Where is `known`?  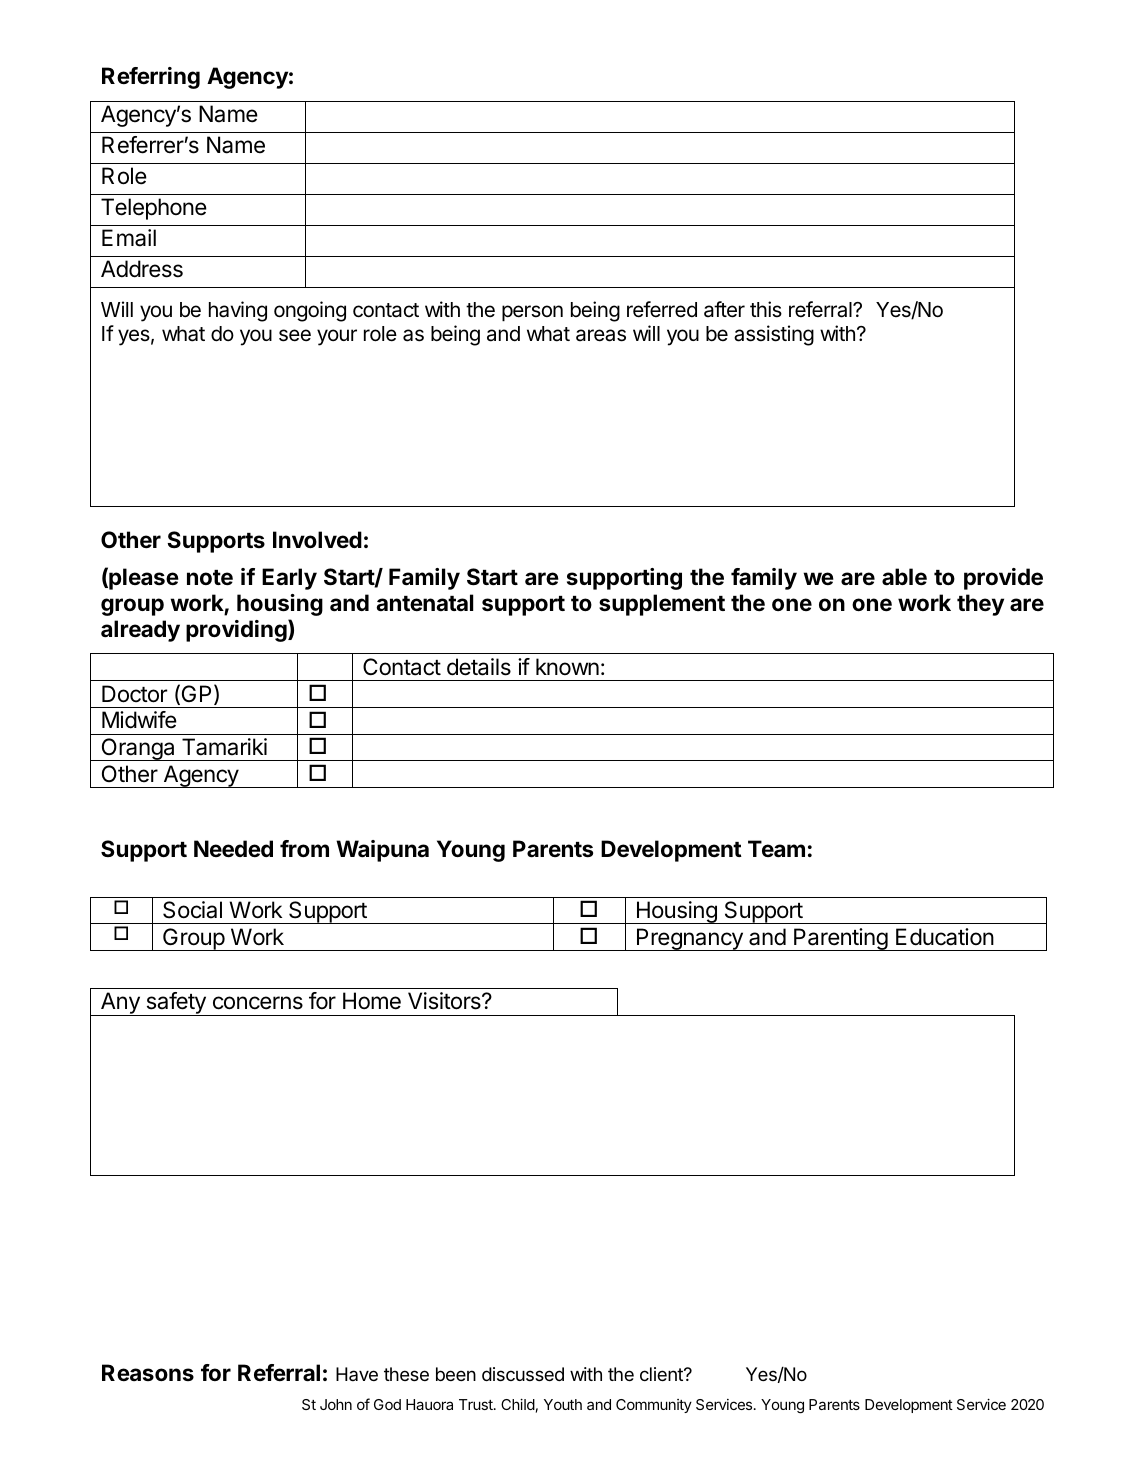
known is located at coordinates (567, 666).
